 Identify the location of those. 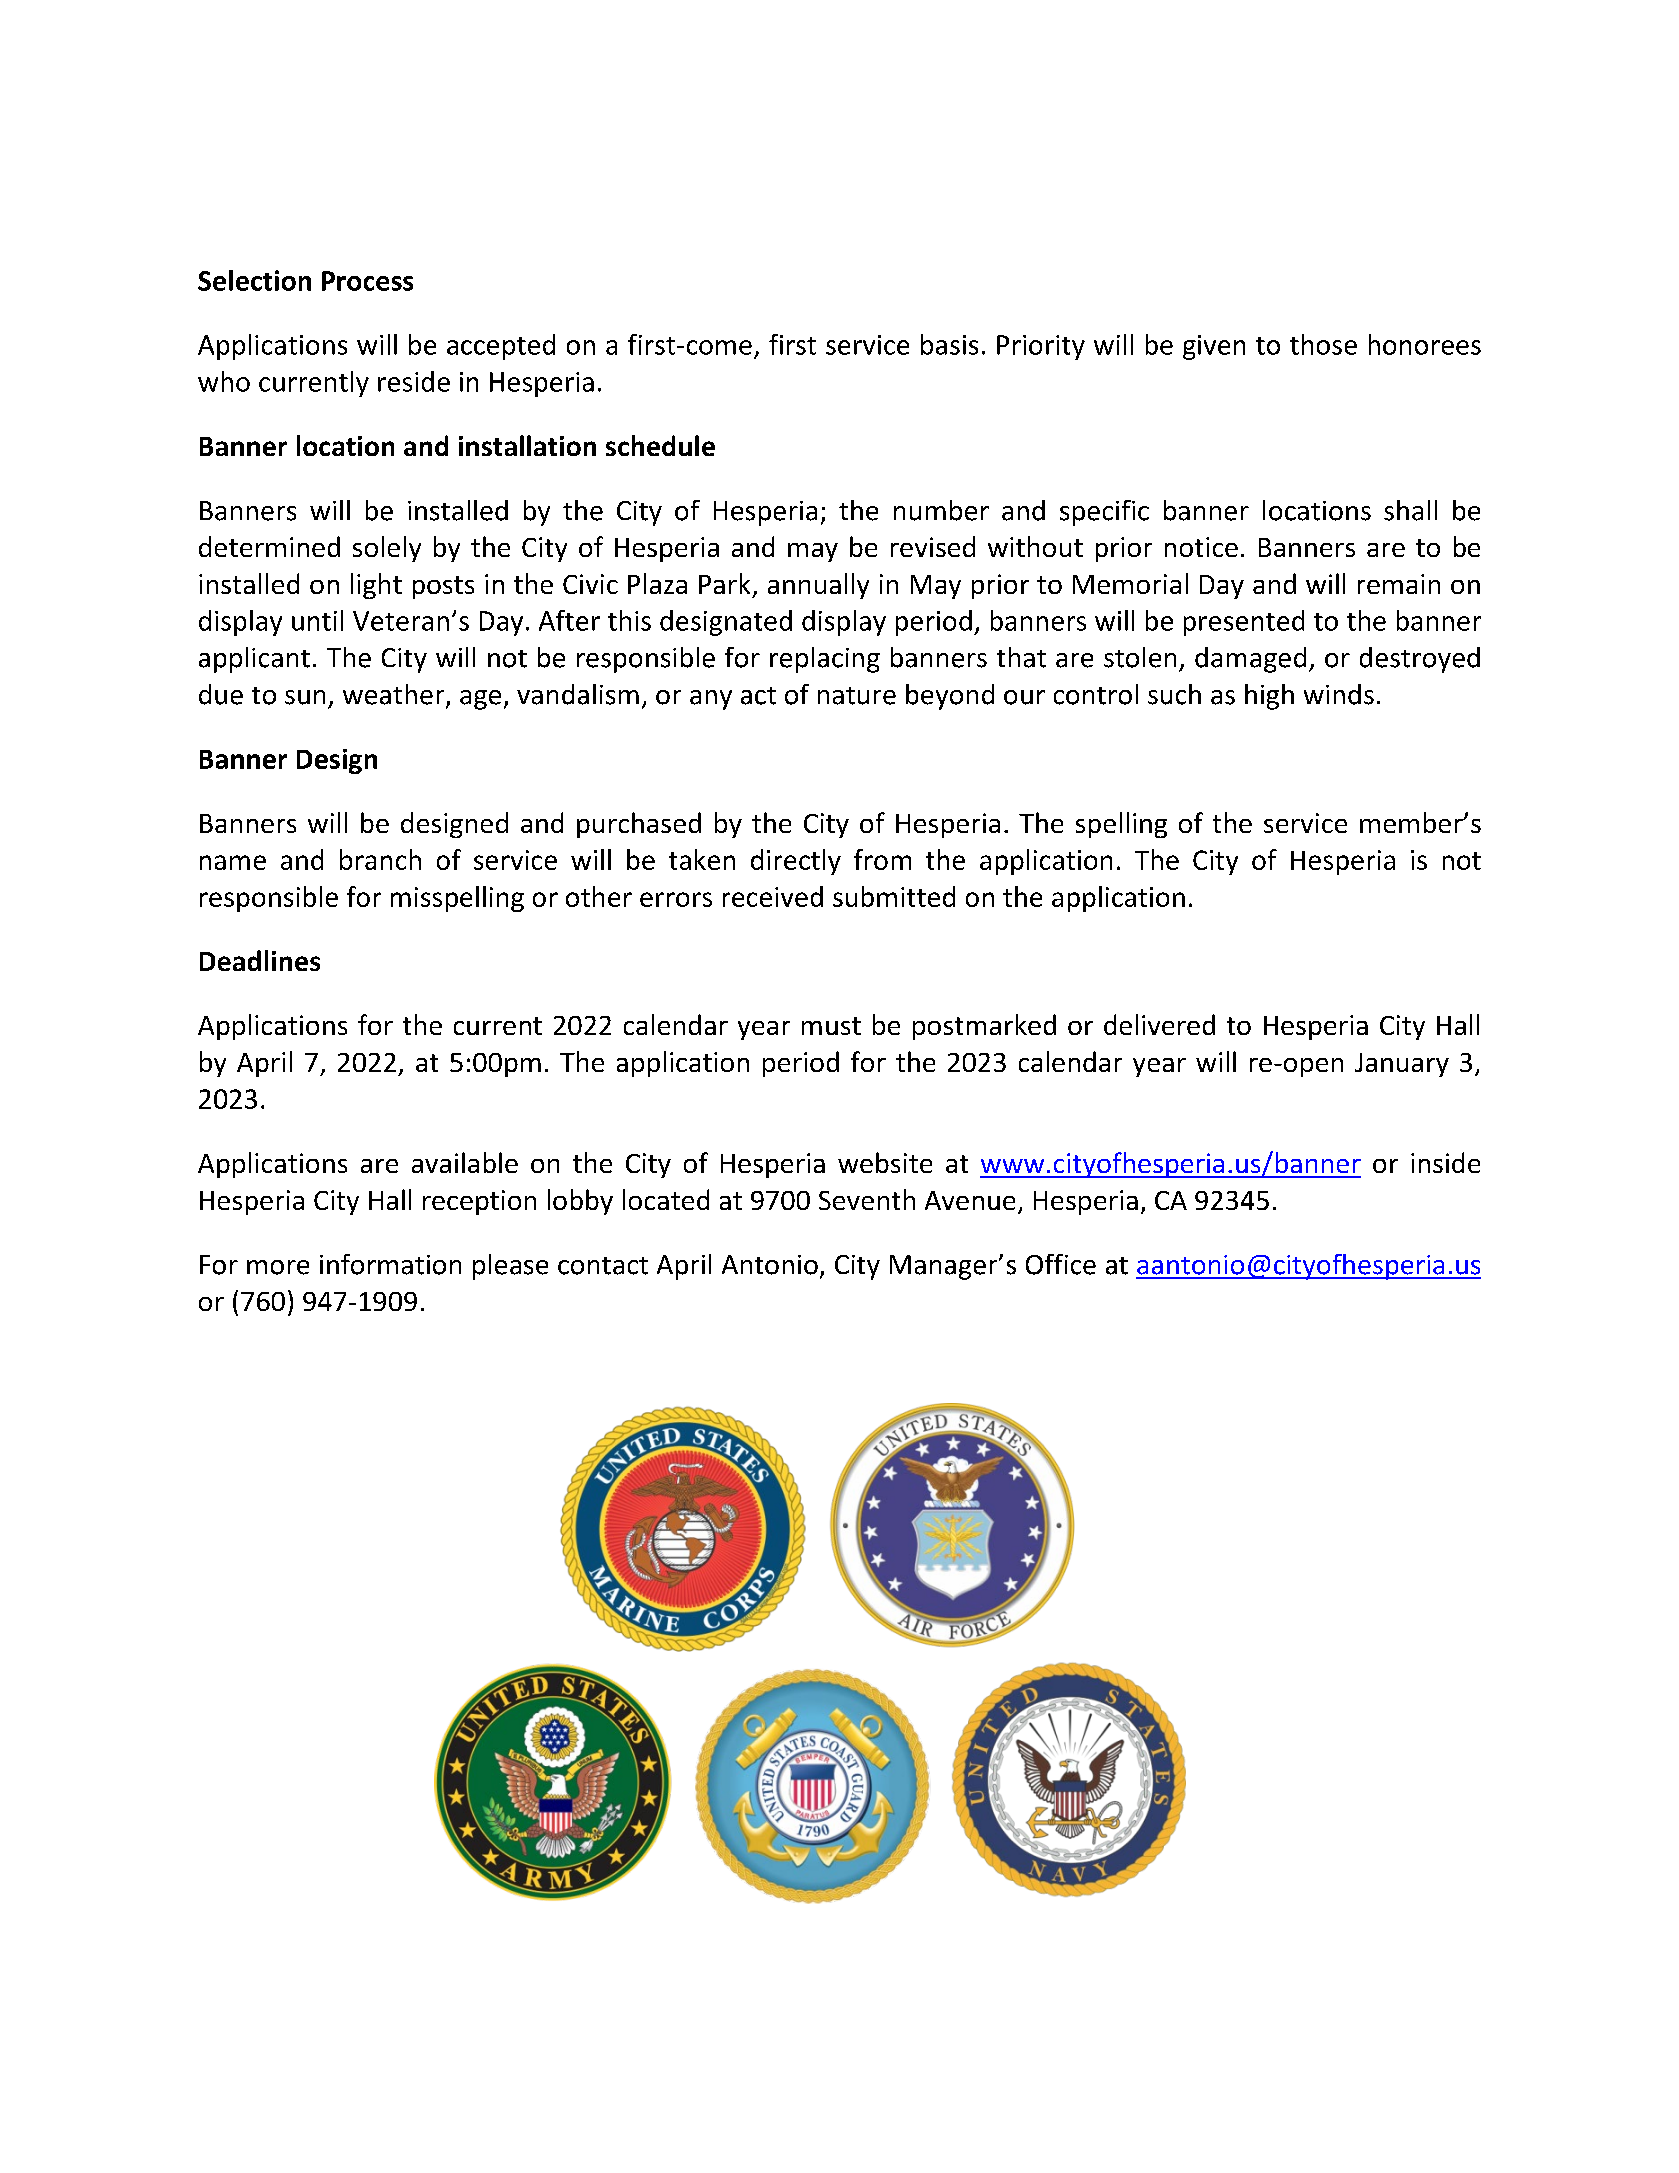
(1323, 344).
